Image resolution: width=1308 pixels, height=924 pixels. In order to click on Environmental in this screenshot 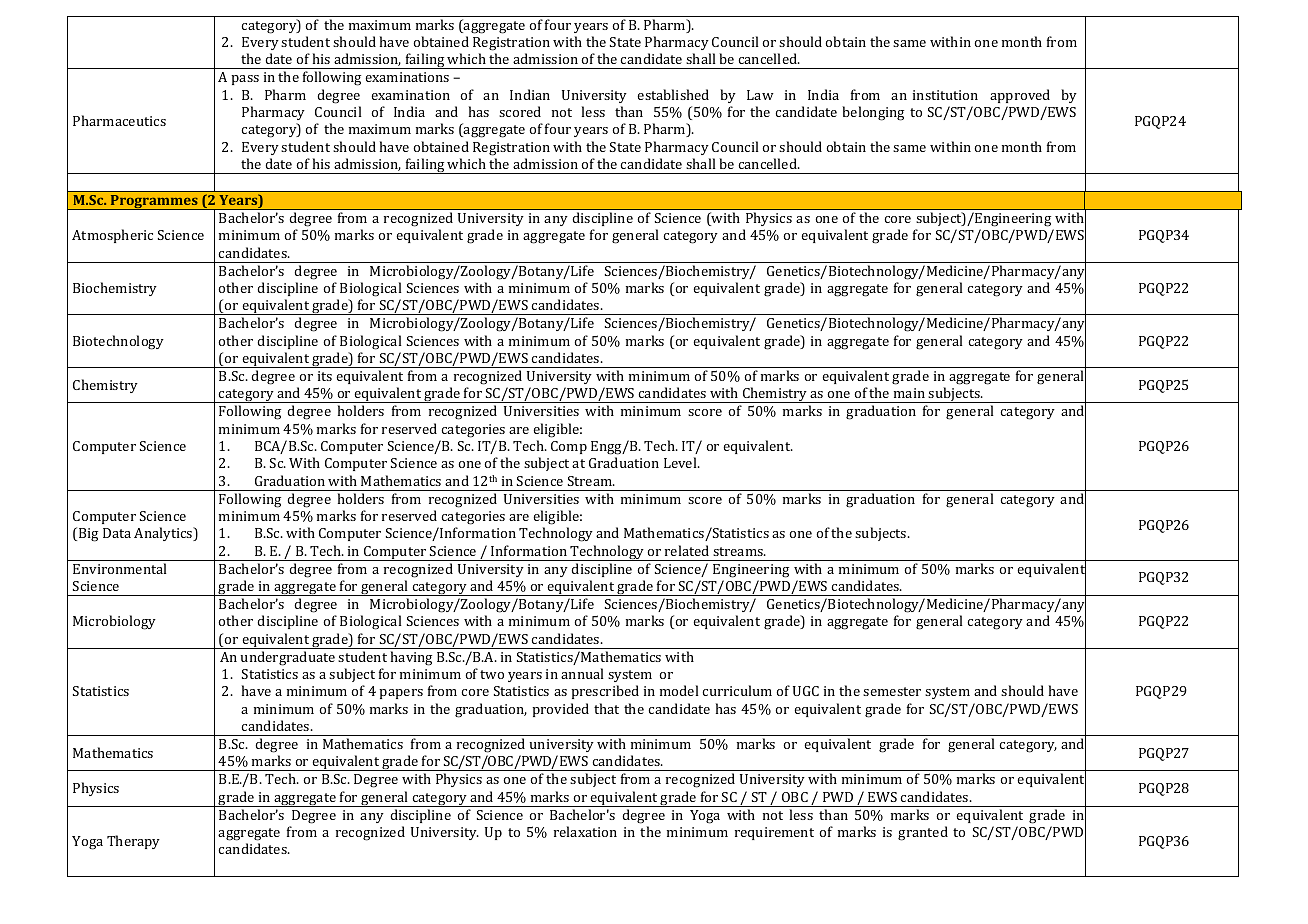, I will do `click(120, 568)`.
